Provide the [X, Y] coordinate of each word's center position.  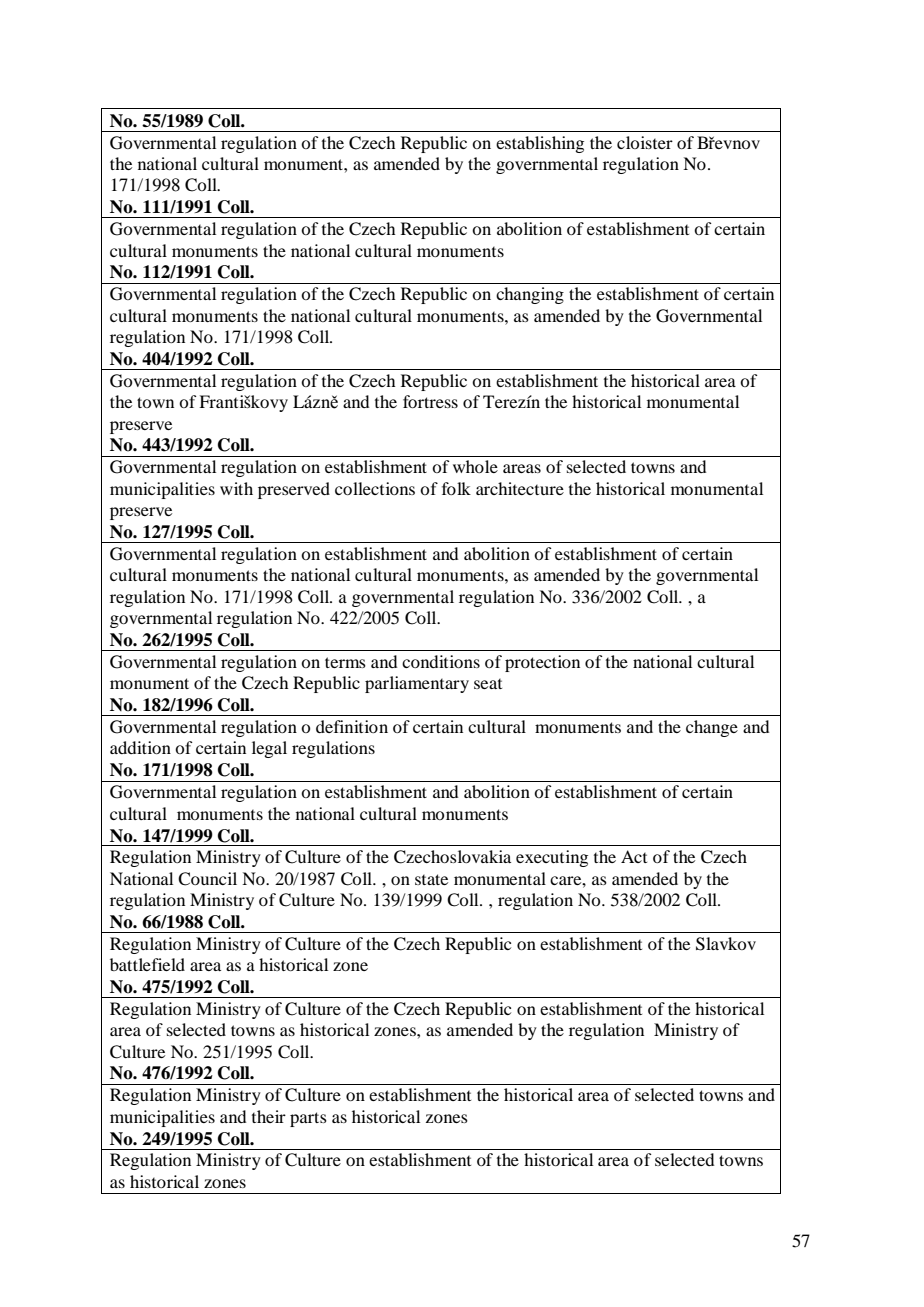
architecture [520, 488]
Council [207, 879]
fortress [430, 401]
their [269, 1116]
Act [634, 856]
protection [542, 663]
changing [530, 295]
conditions [441, 661]
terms [345, 662]
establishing [540, 144]
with [236, 488]
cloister [645, 142]
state [431, 879]
